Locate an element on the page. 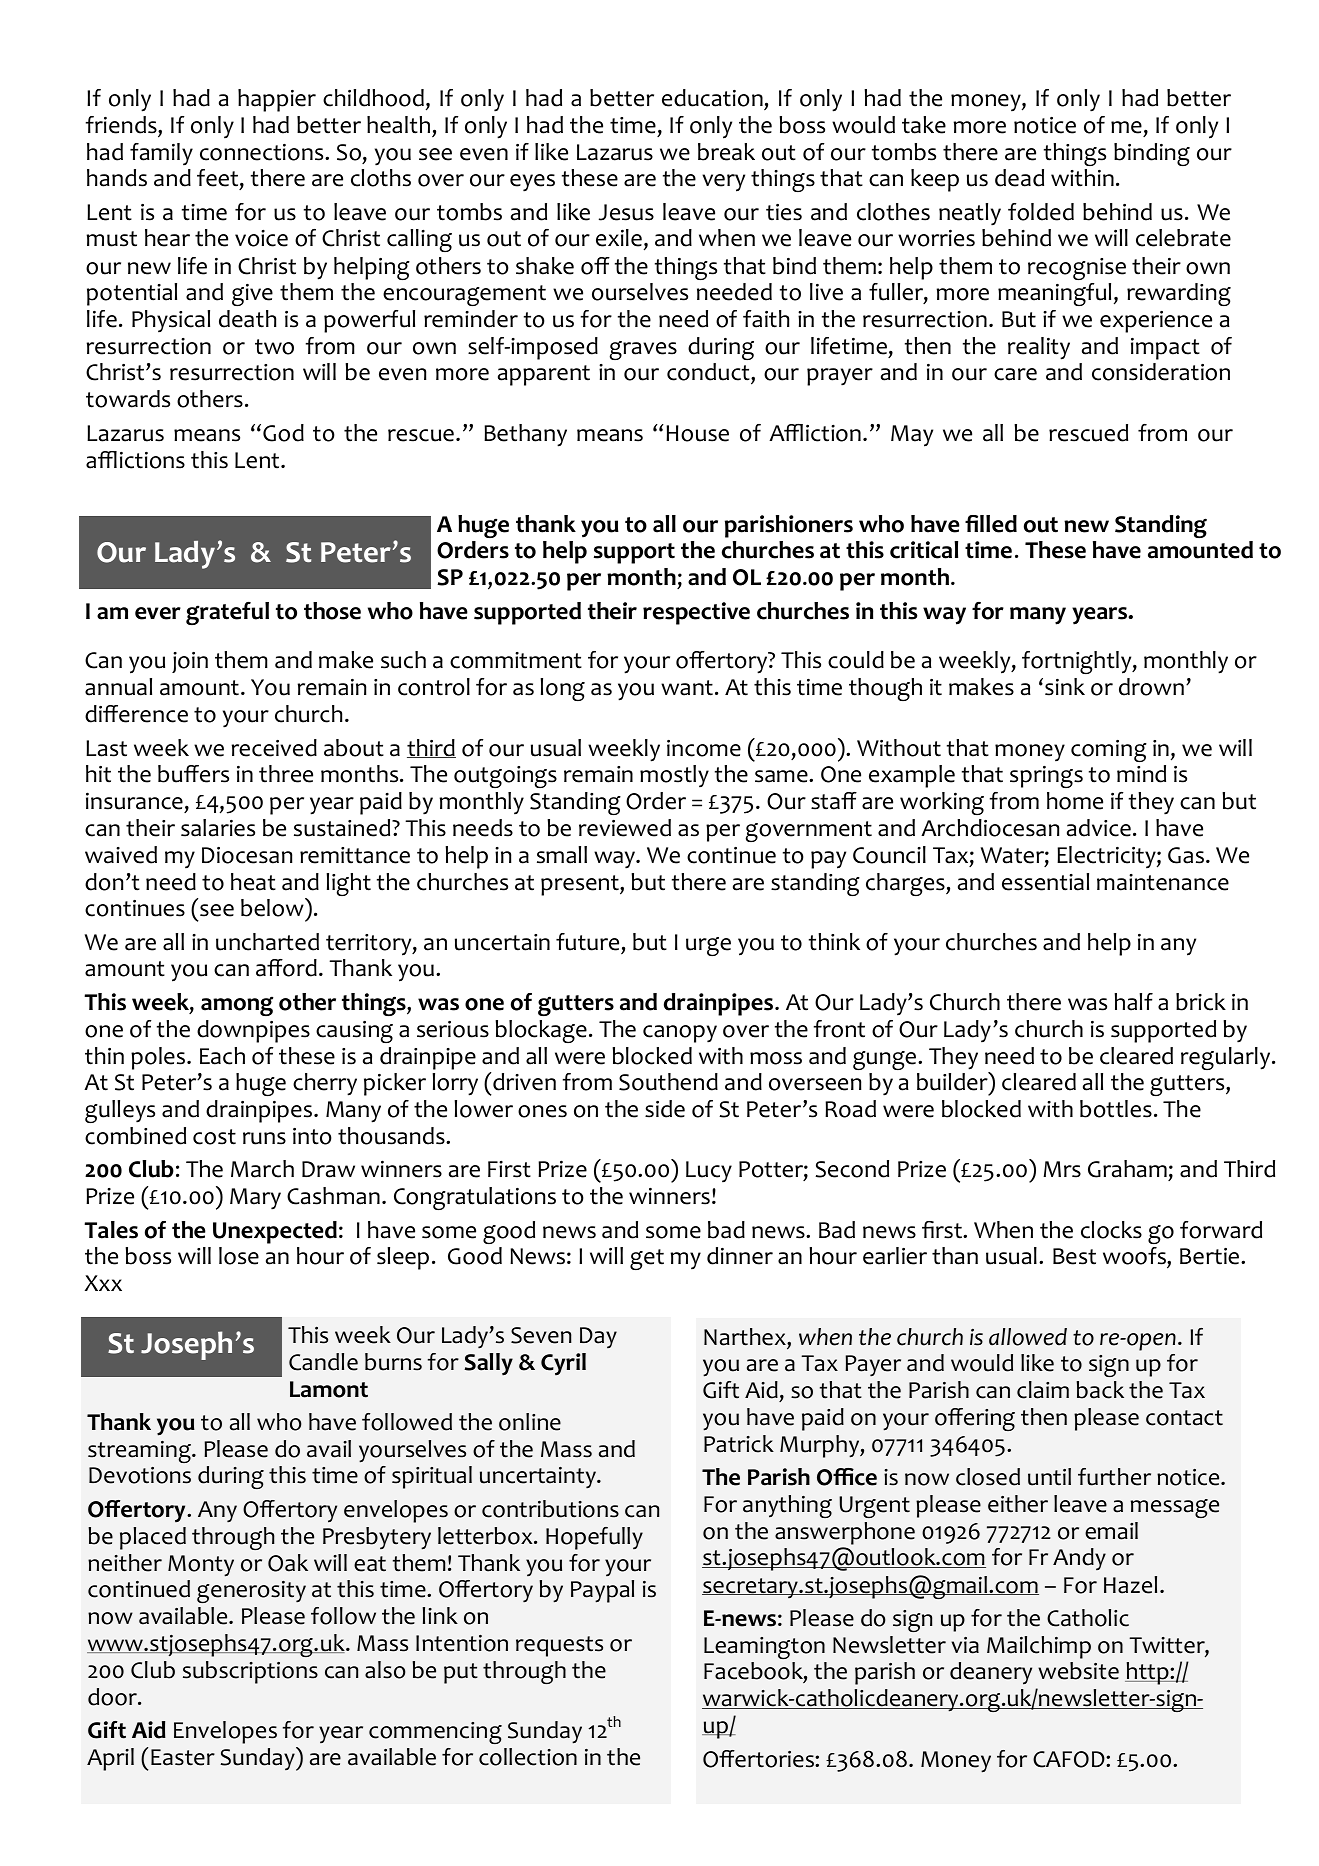 The width and height of the image is (1319, 1866). want is located at coordinates (687, 688).
